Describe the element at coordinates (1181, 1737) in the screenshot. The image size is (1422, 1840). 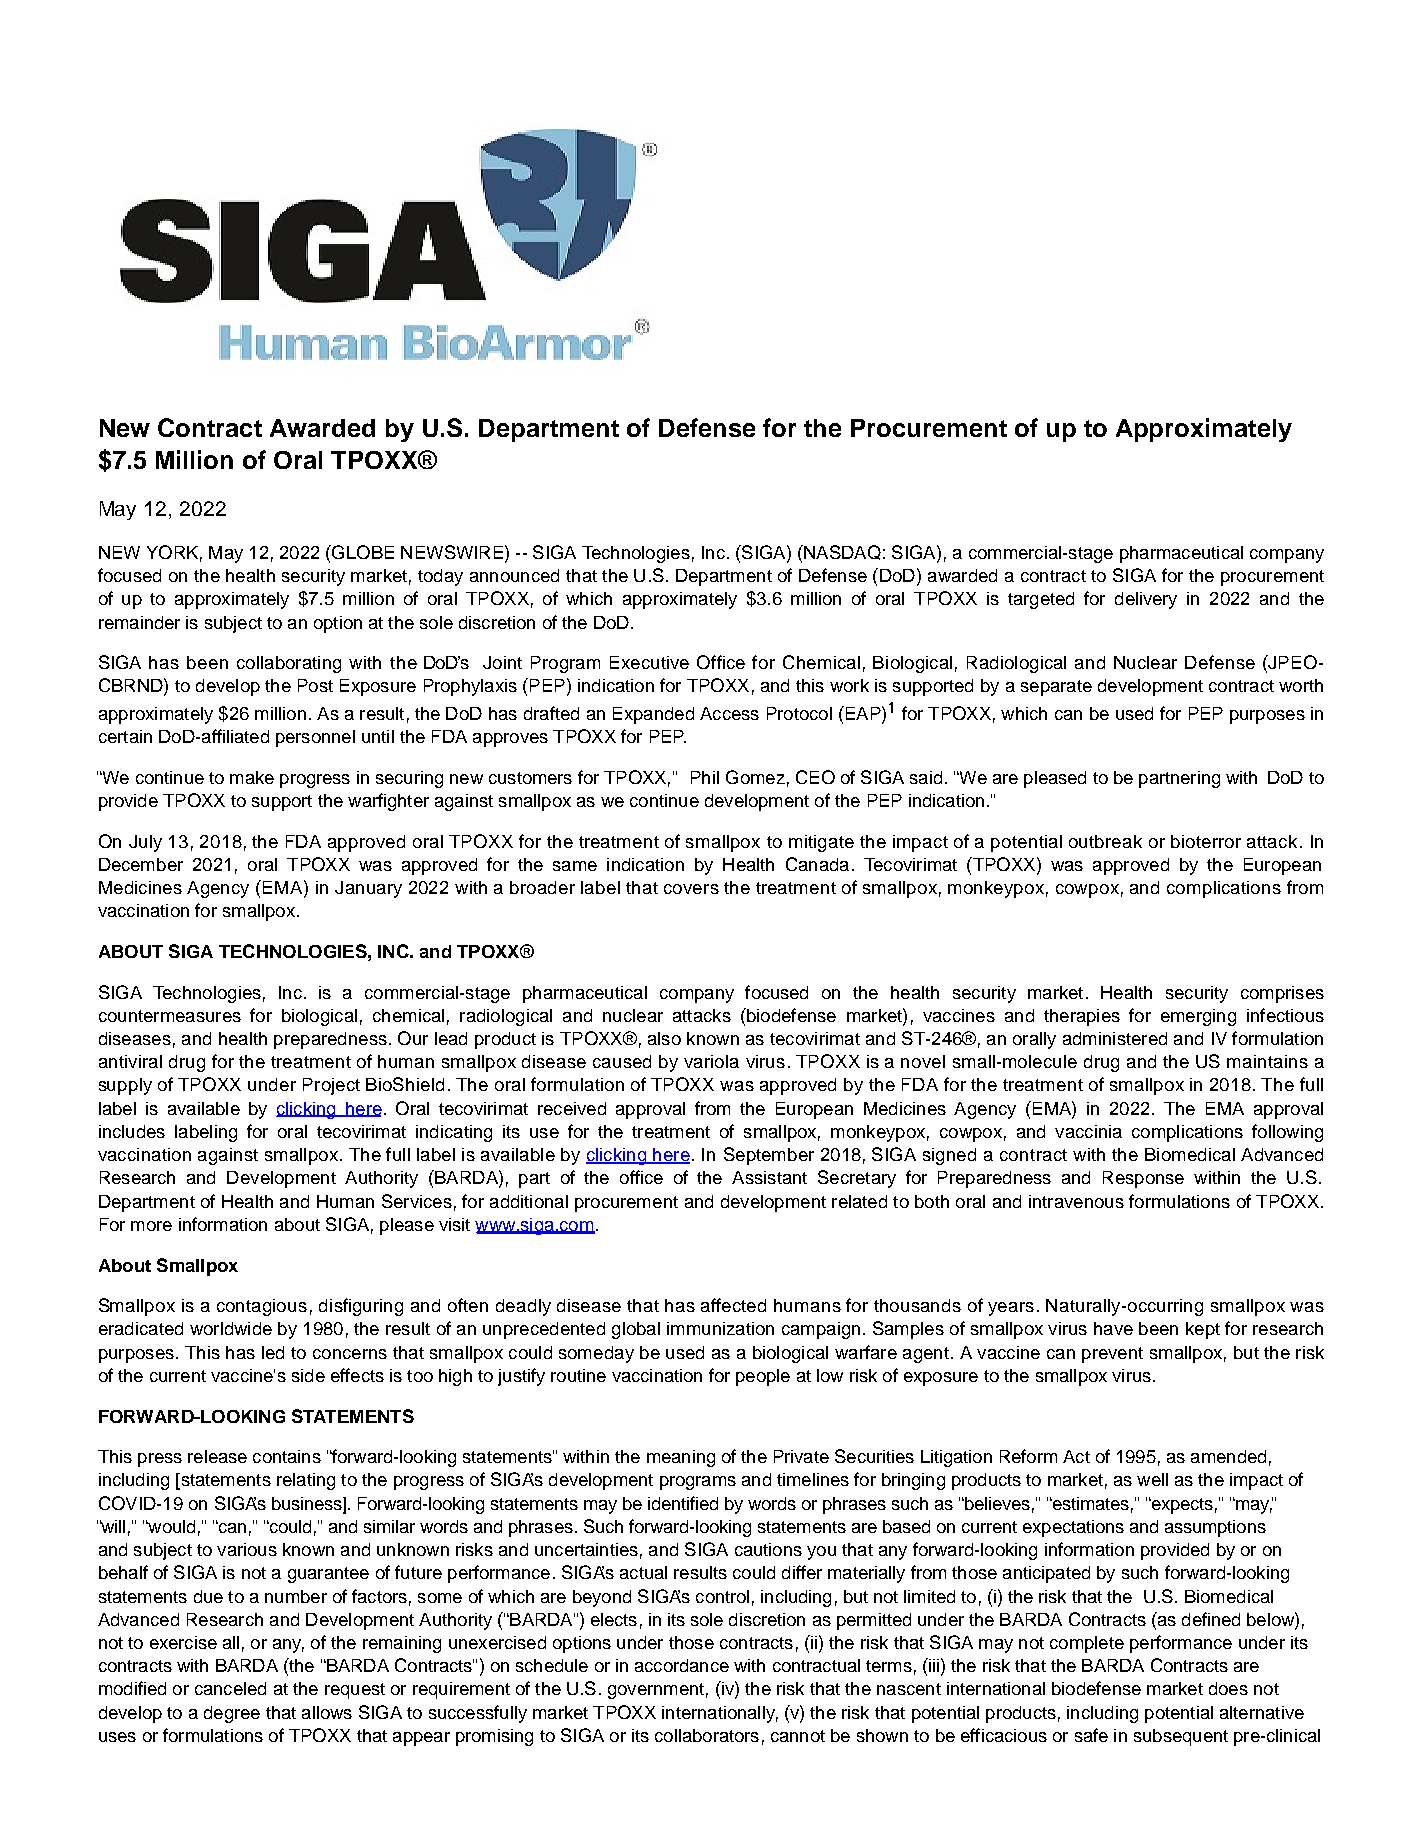
I see `subsequent` at that location.
